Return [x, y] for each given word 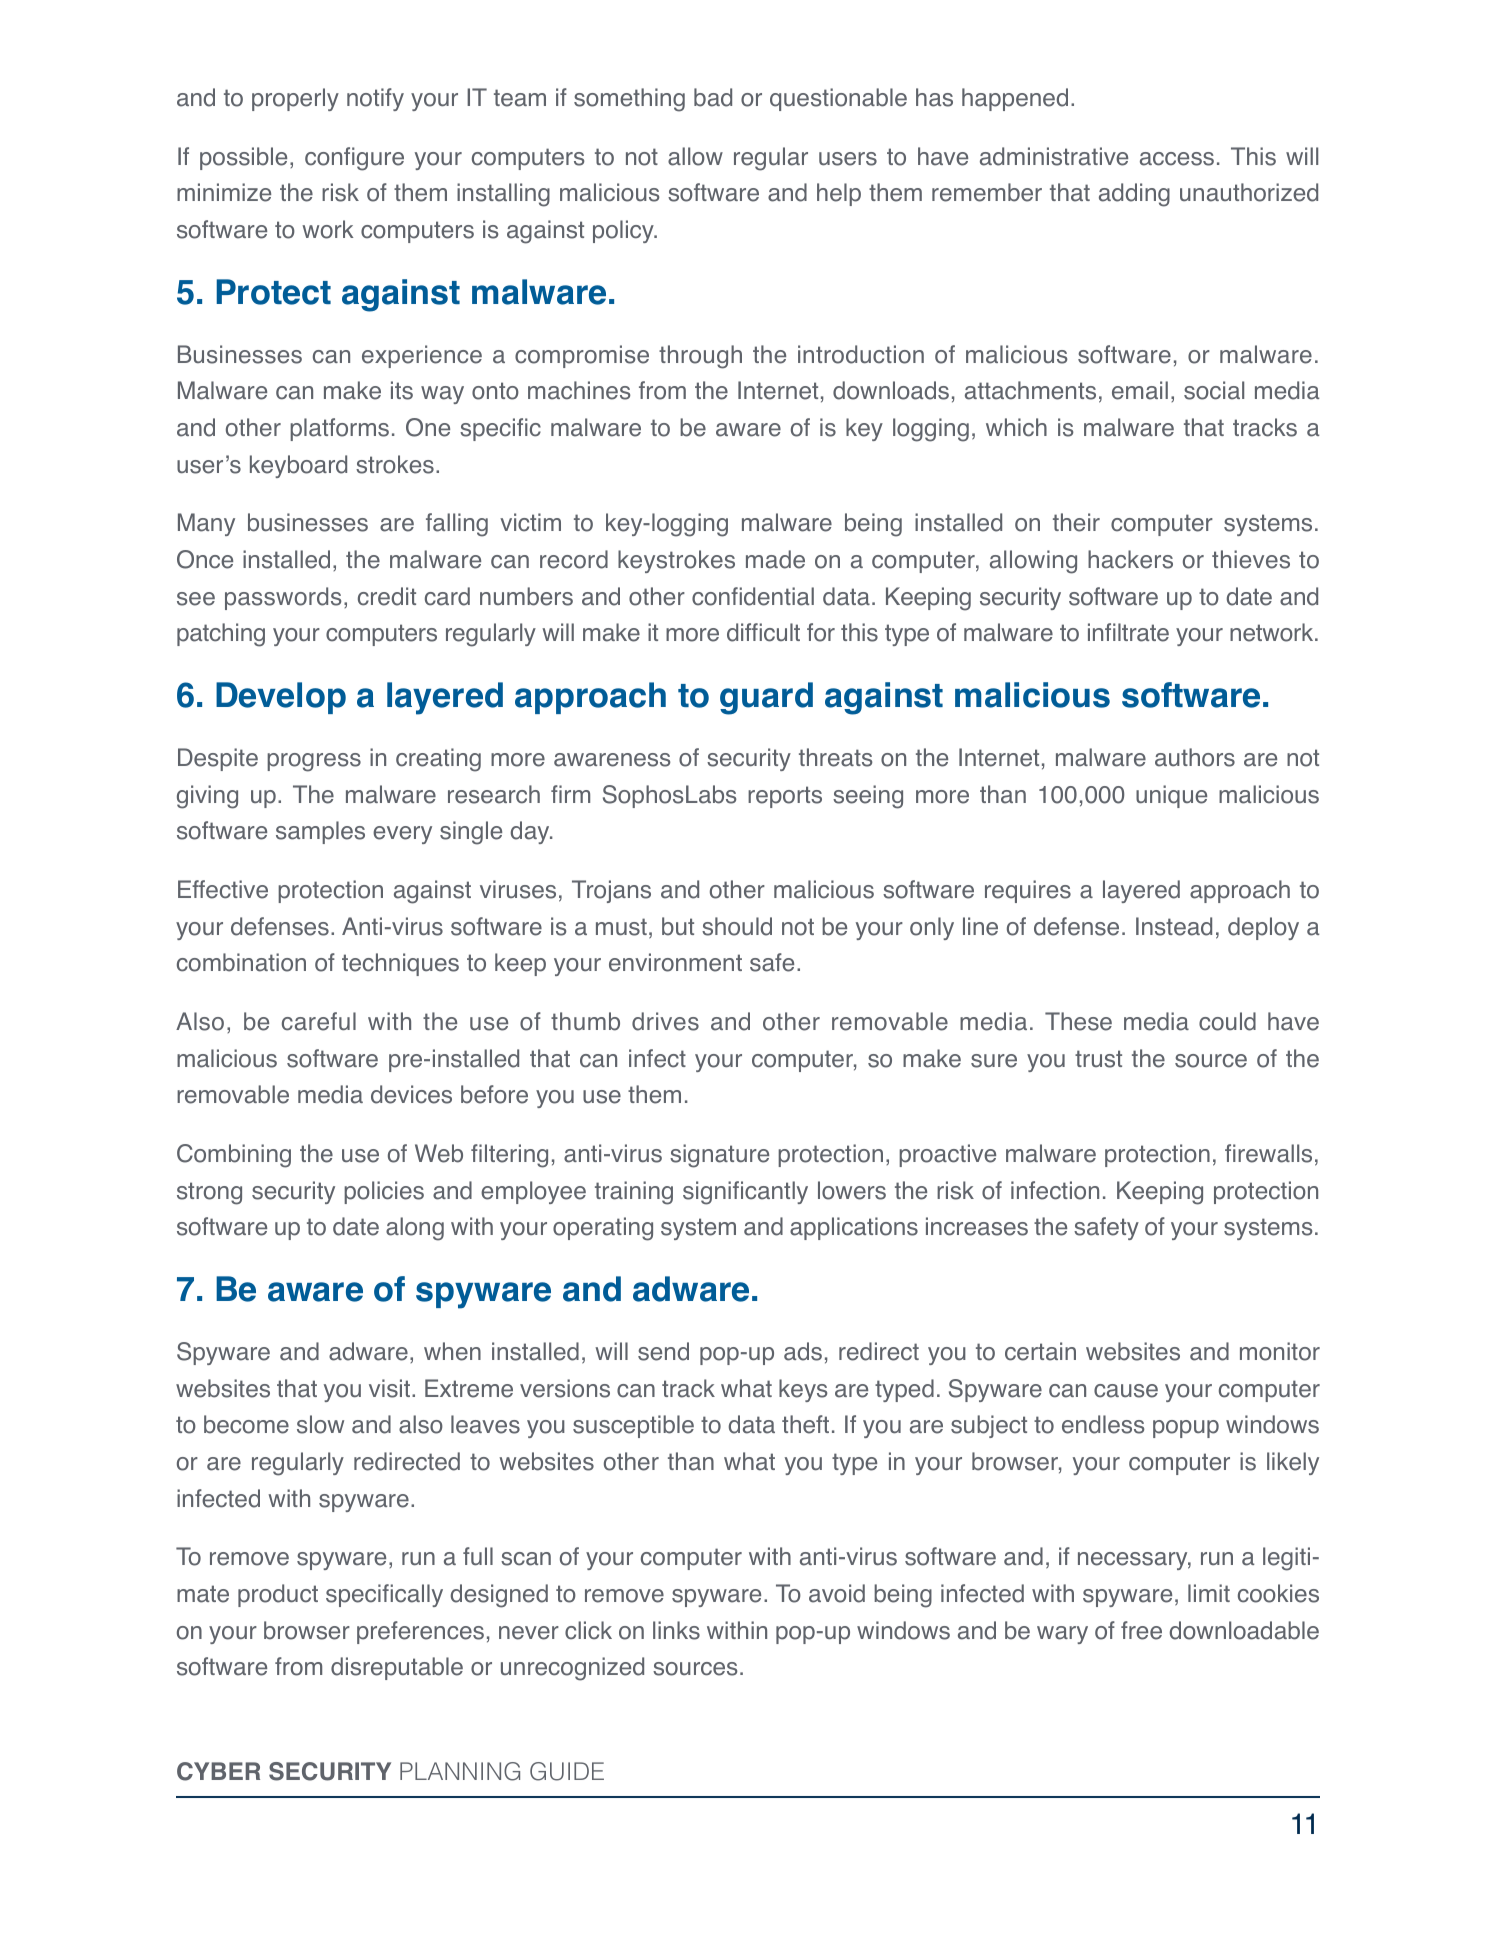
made [775, 559]
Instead [1174, 926]
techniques [400, 964]
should [737, 926]
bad [713, 97]
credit [387, 596]
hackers [1130, 559]
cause [1126, 1391]
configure [354, 159]
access [1177, 159]
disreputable [397, 1668]
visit [391, 1388]
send [663, 1351]
